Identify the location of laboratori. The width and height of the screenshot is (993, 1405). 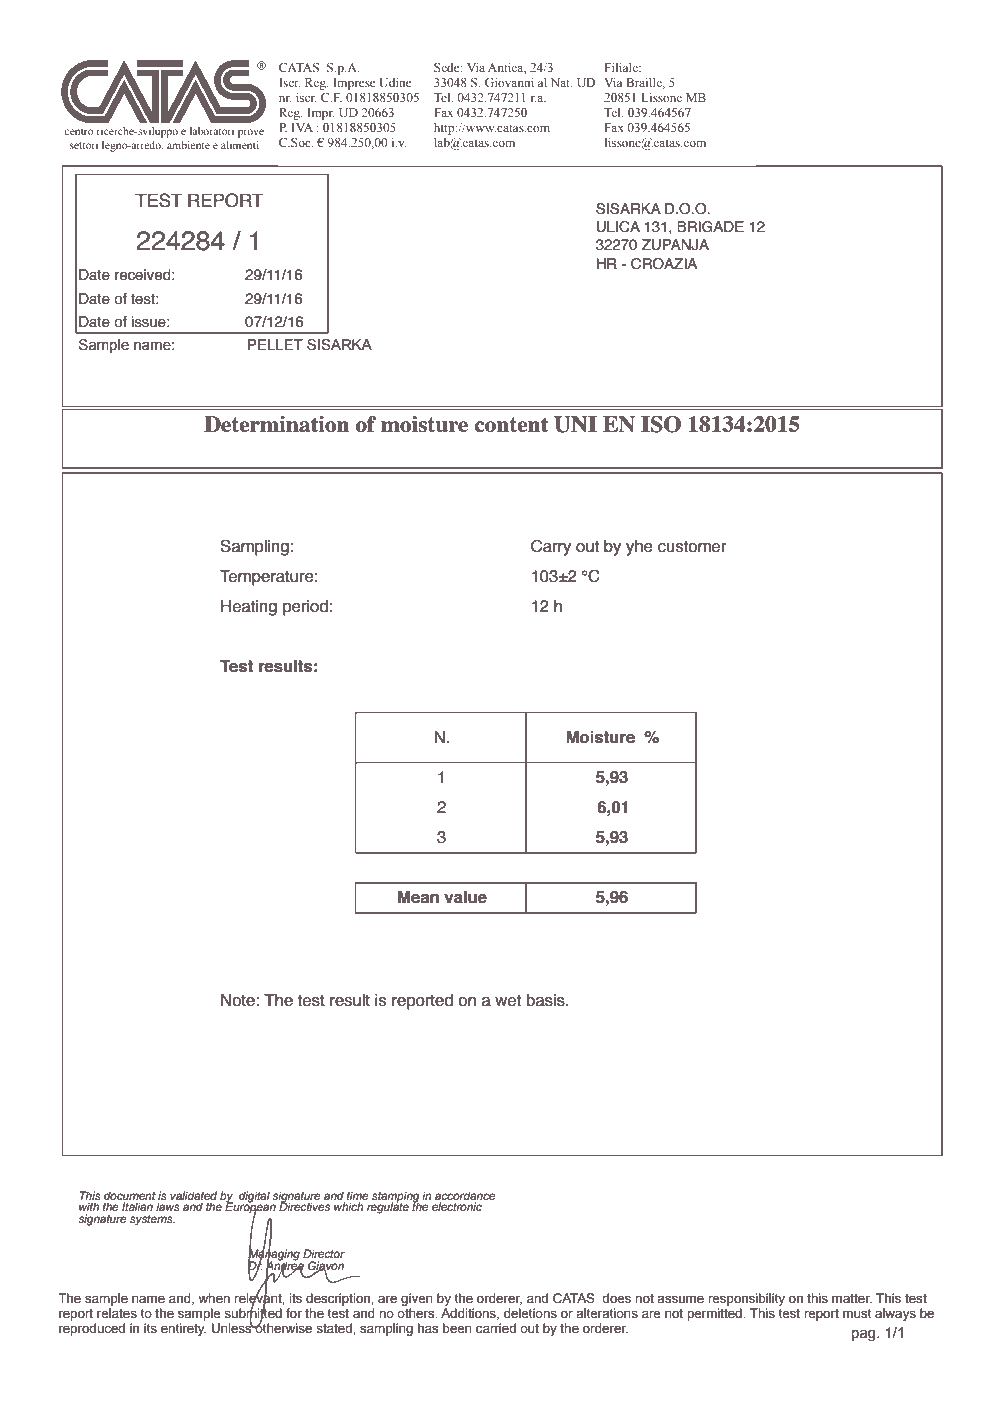
(212, 131).
